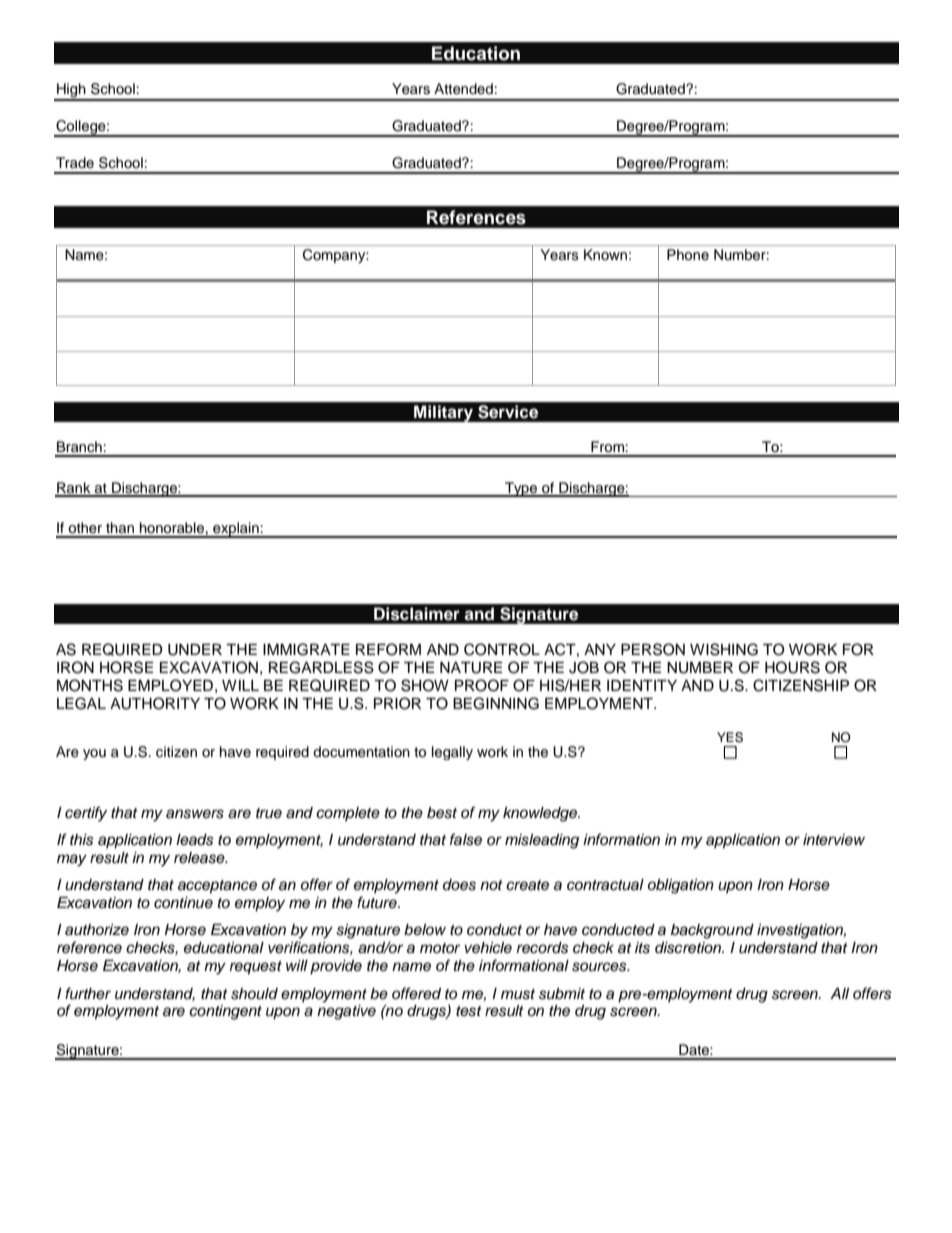 This screenshot has width=952, height=1233. I want to click on Type, so click(521, 489).
